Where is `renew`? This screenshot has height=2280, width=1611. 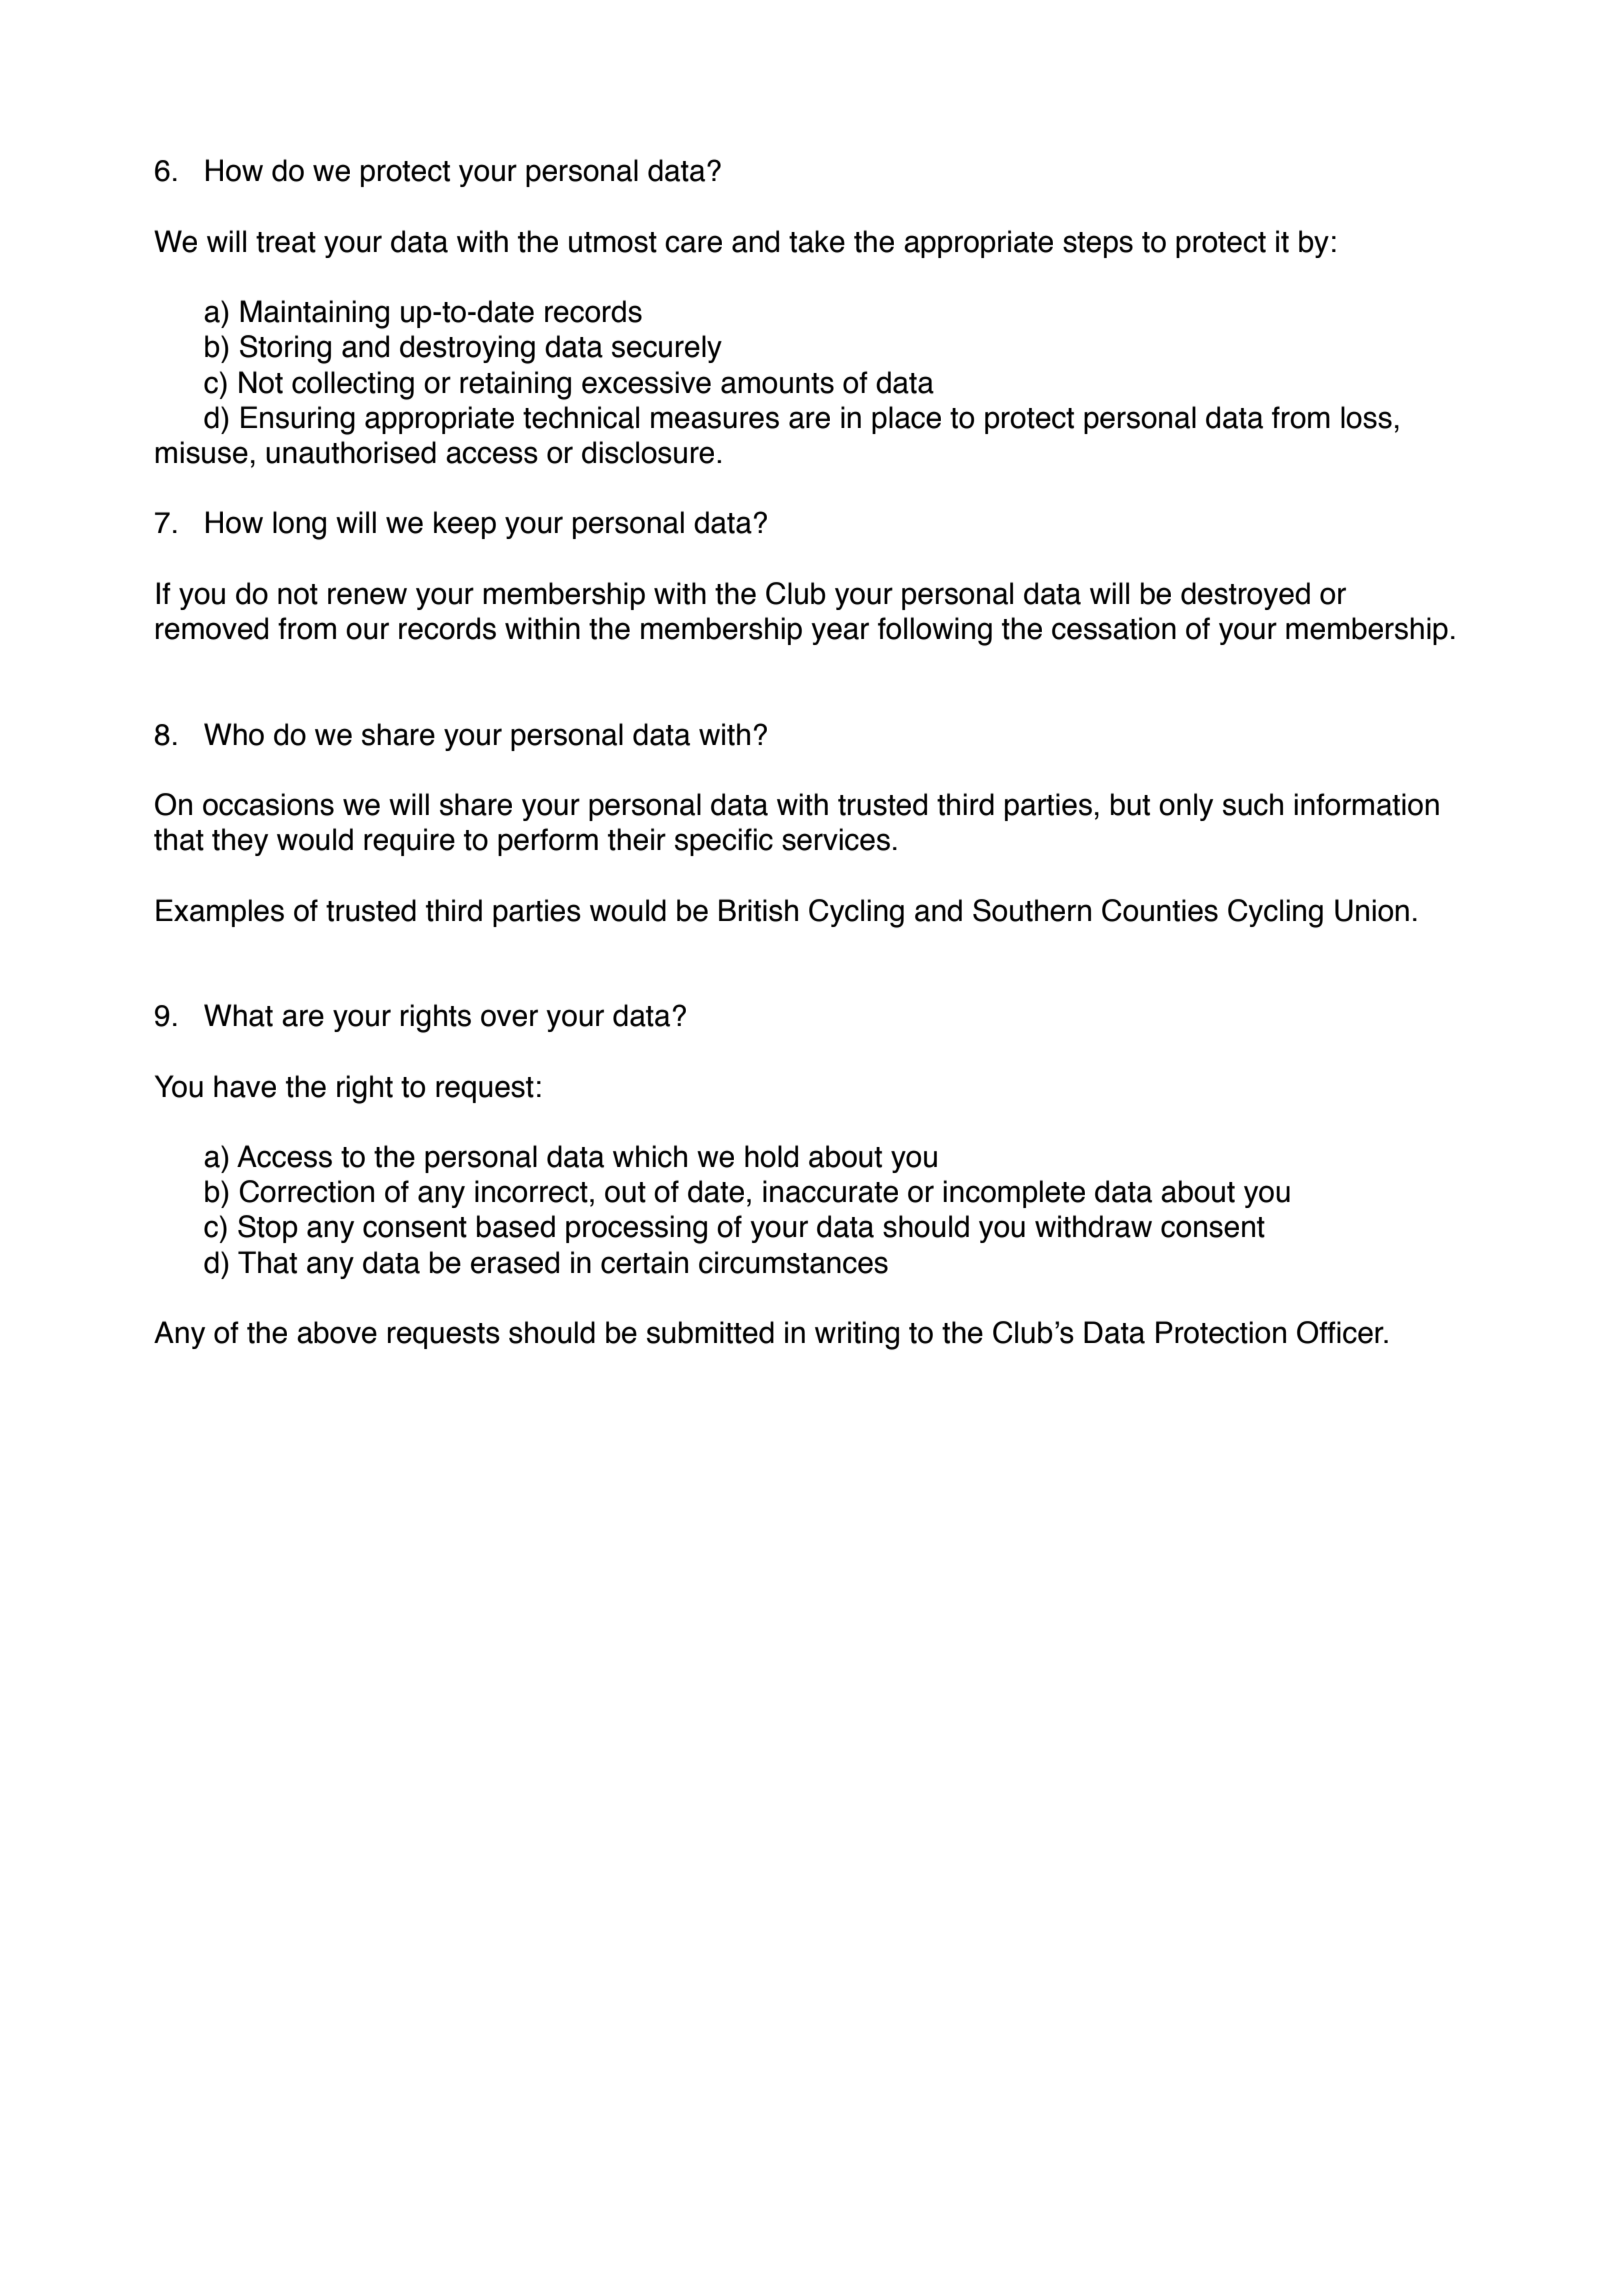 renew is located at coordinates (367, 596).
